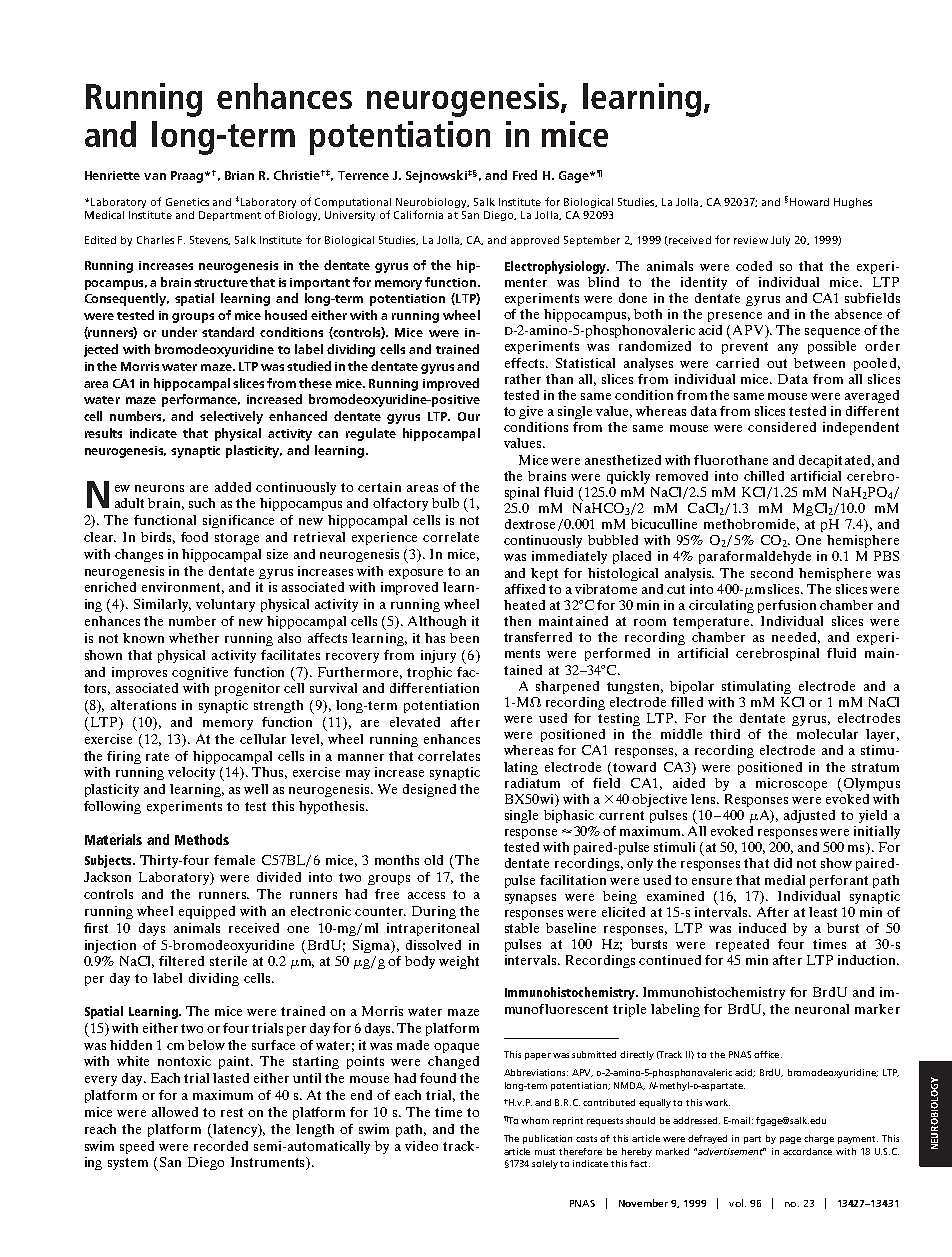  Describe the element at coordinates (187, 202) in the page. I see `Genetics` at that location.
